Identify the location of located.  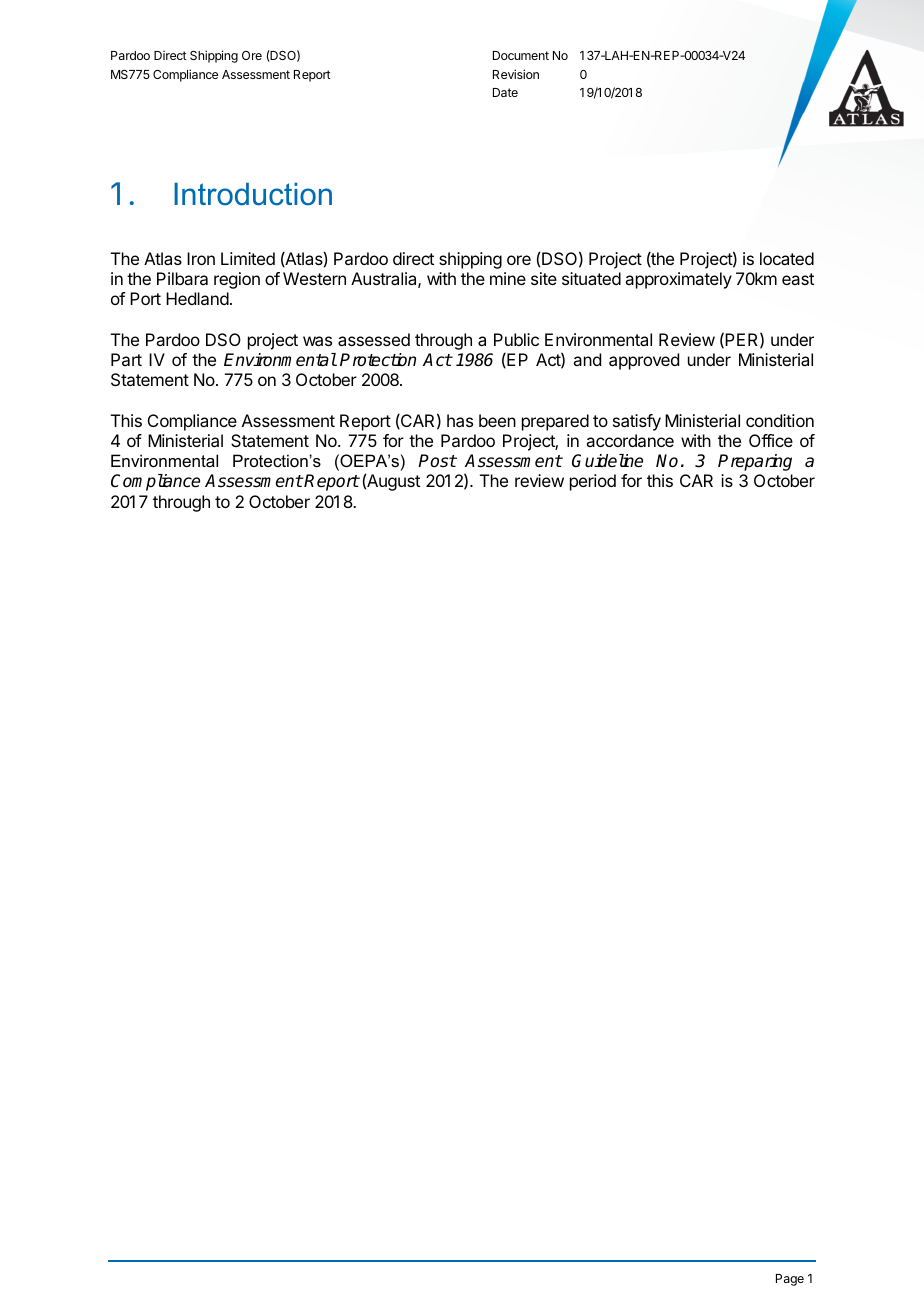
(787, 258).
